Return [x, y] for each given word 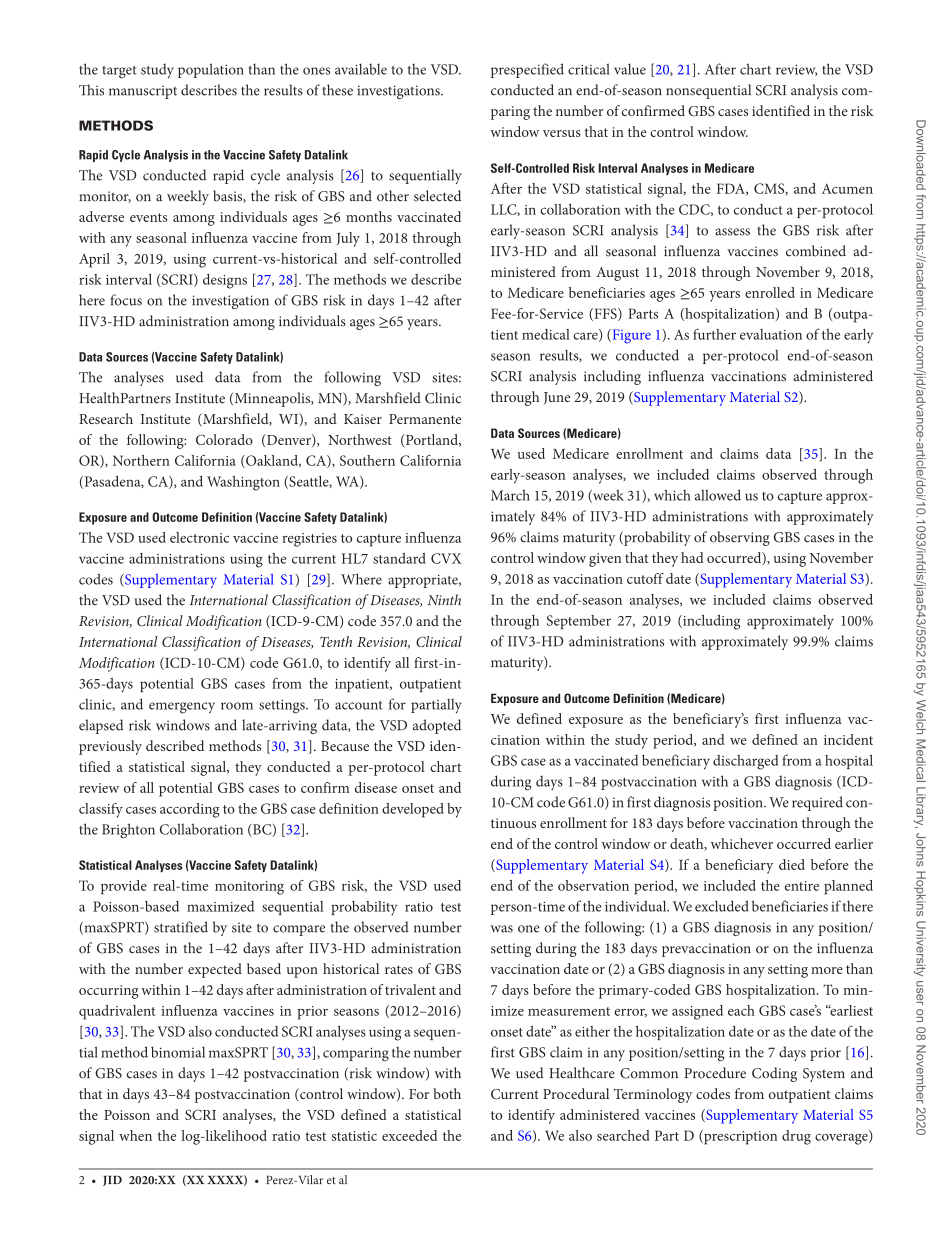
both [447, 1093]
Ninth [444, 599]
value [630, 69]
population [211, 70]
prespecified [527, 70]
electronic [199, 537]
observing [740, 538]
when [135, 1135]
